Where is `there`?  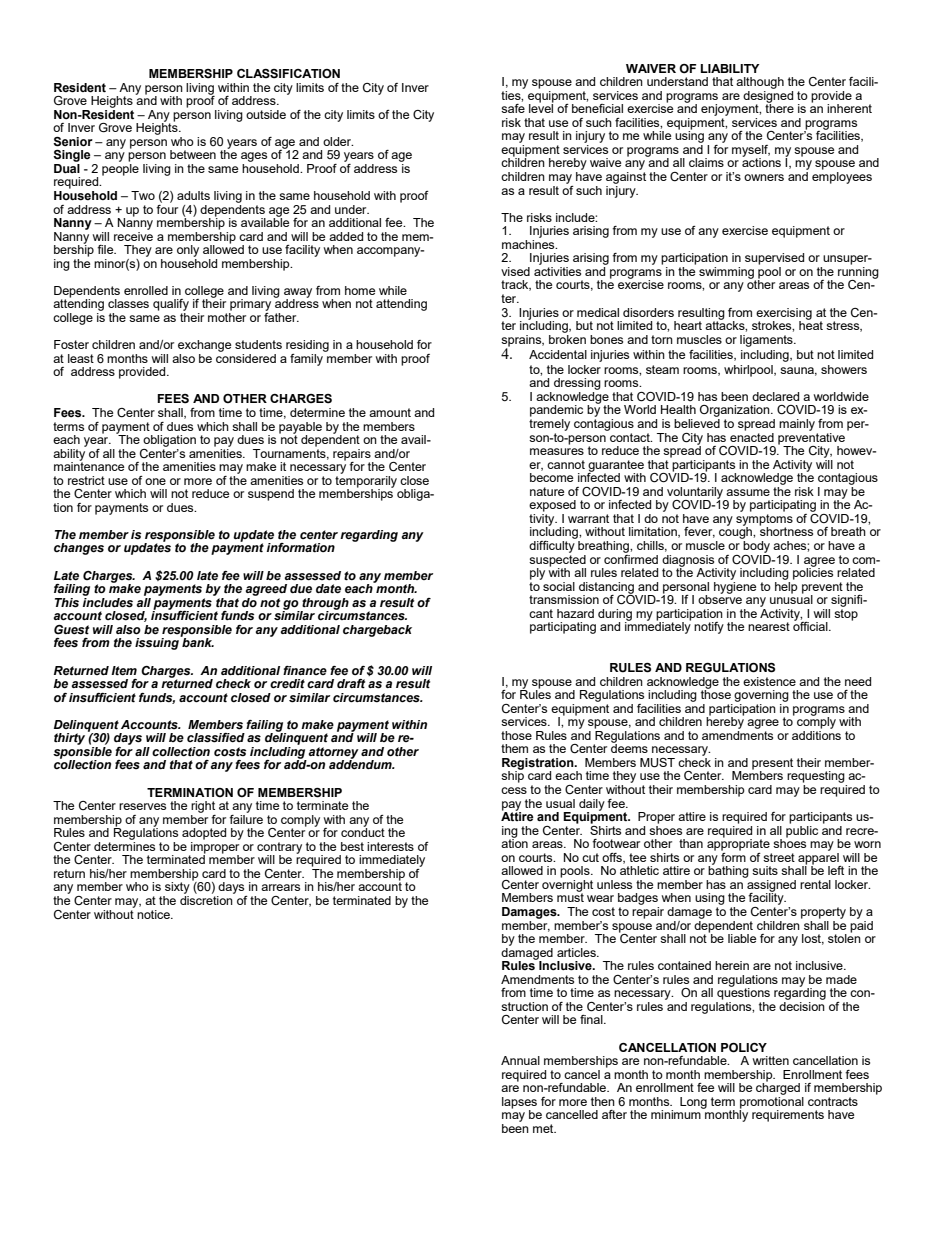 there is located at coordinates (779, 107).
